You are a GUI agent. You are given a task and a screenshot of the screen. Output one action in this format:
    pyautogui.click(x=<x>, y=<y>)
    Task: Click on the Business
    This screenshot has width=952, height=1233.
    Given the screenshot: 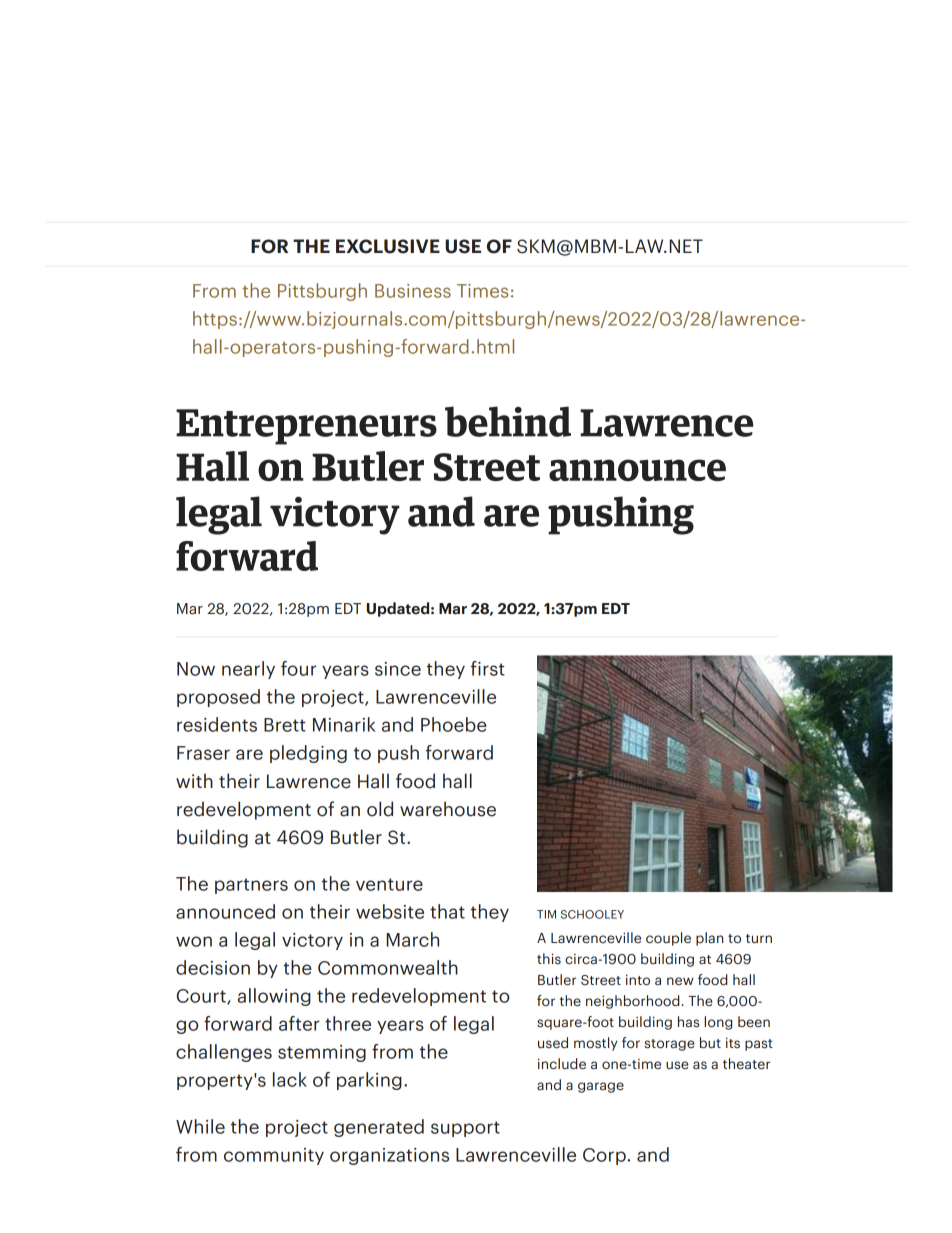 What is the action you would take?
    pyautogui.click(x=413, y=291)
